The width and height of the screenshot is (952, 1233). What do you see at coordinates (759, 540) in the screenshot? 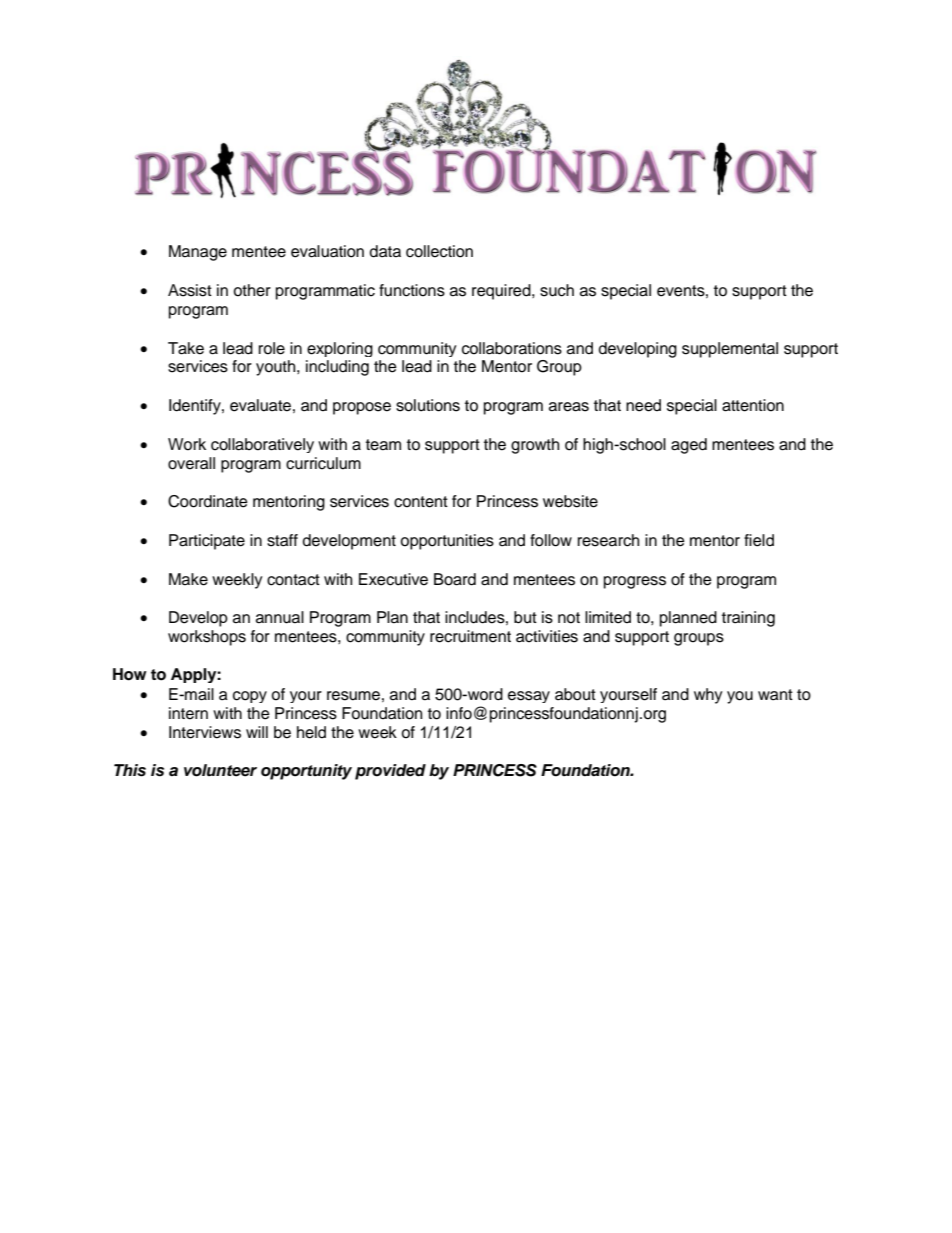
I see `field` at bounding box center [759, 540].
